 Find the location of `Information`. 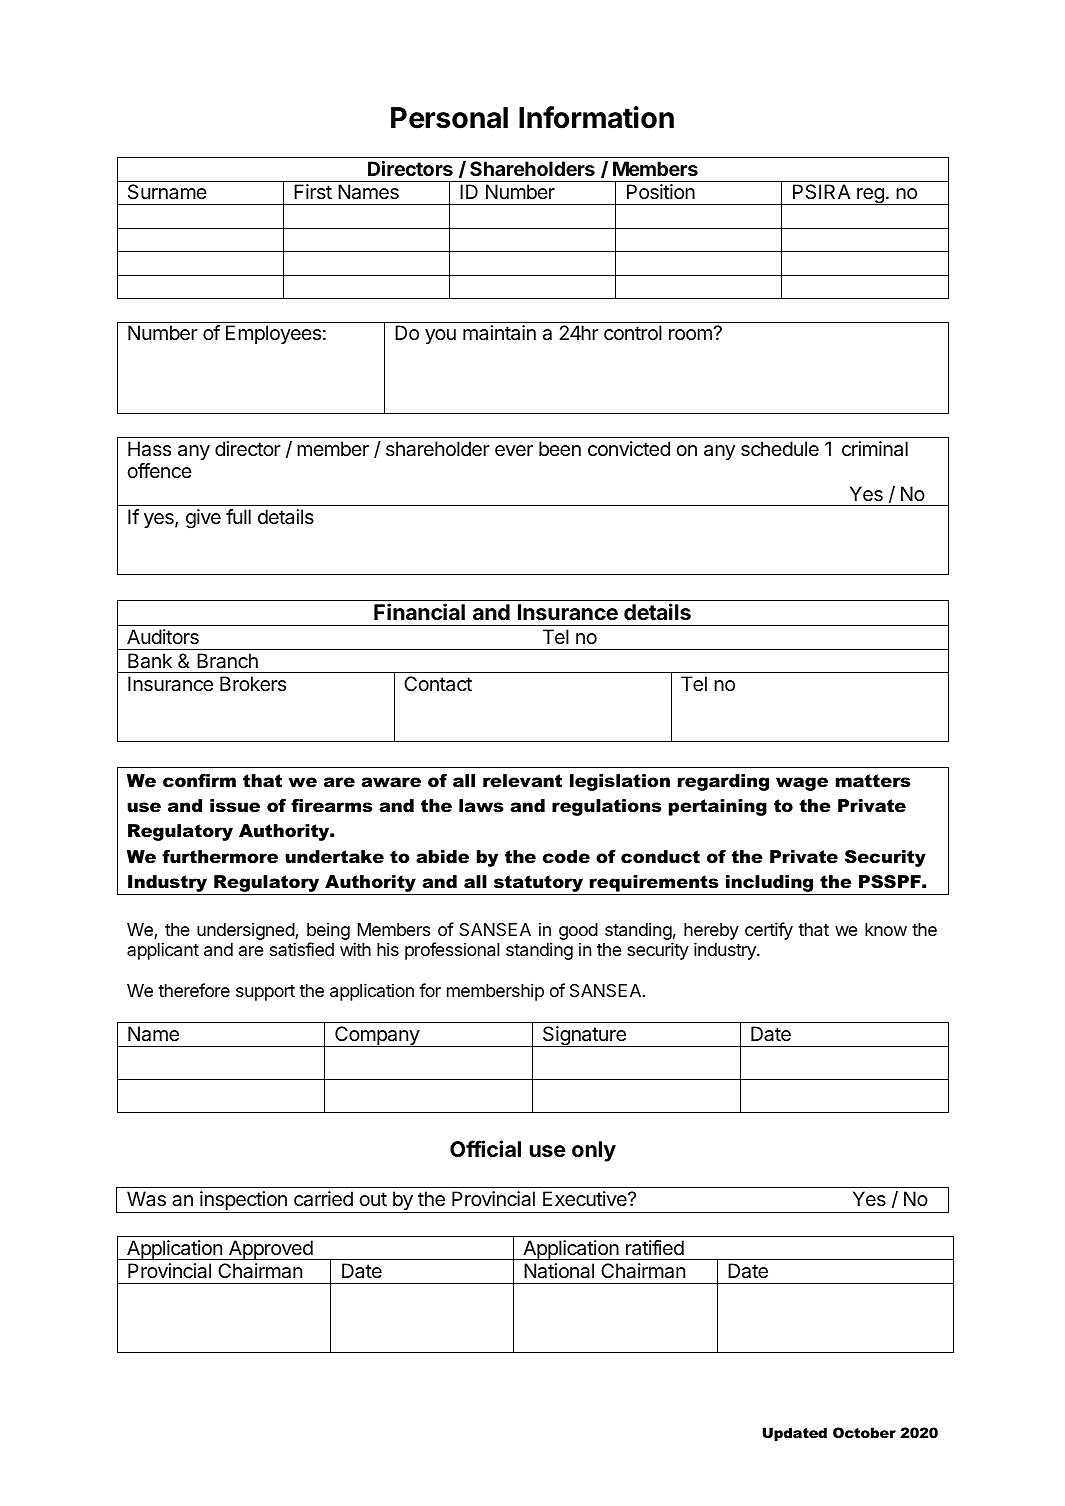

Information is located at coordinates (596, 117).
